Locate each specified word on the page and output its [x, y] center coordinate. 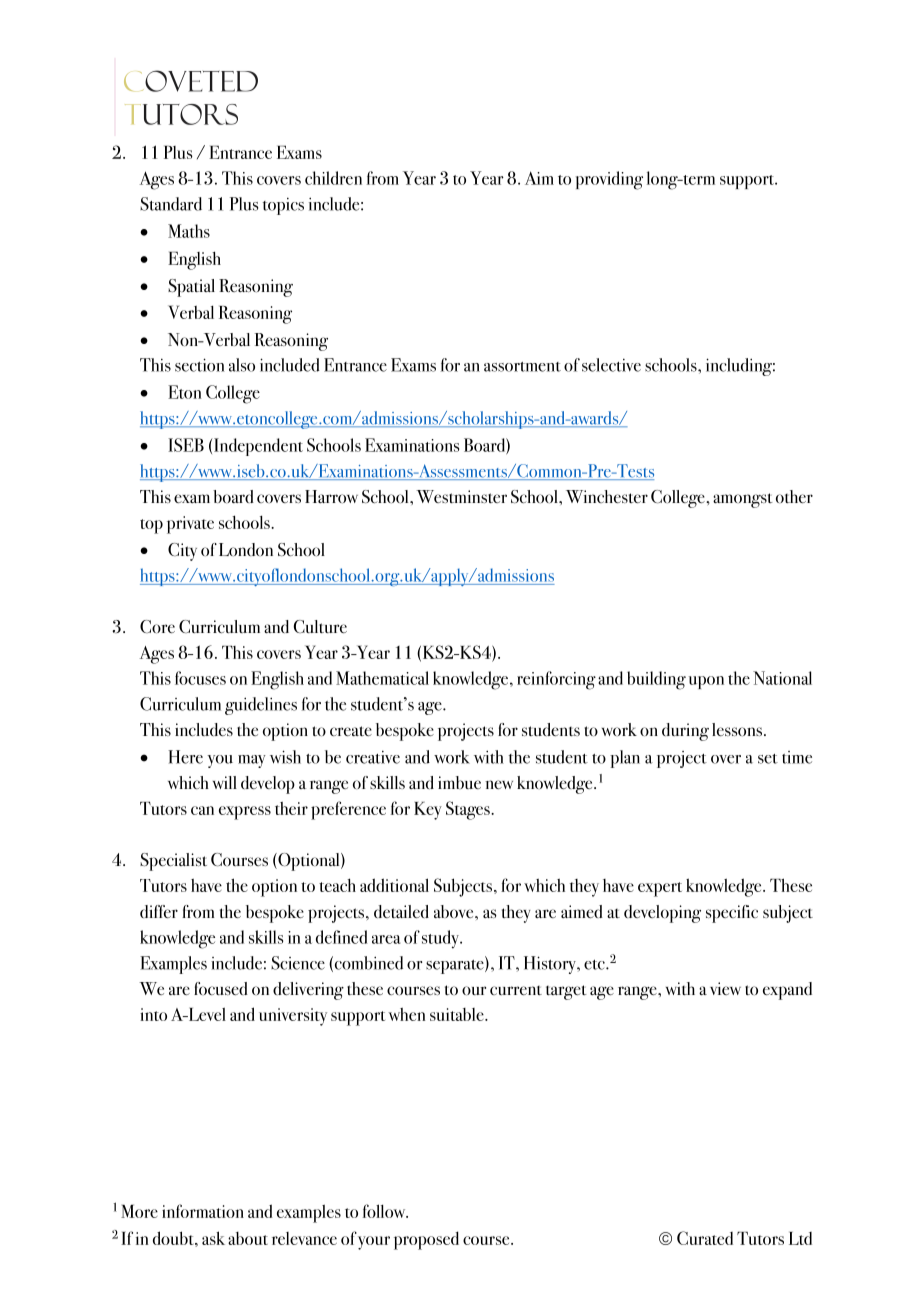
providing [609, 180]
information [203, 1211]
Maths [189, 231]
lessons [737, 730]
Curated [705, 1238]
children [333, 178]
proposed [426, 1240]
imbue [459, 782]
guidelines [261, 706]
